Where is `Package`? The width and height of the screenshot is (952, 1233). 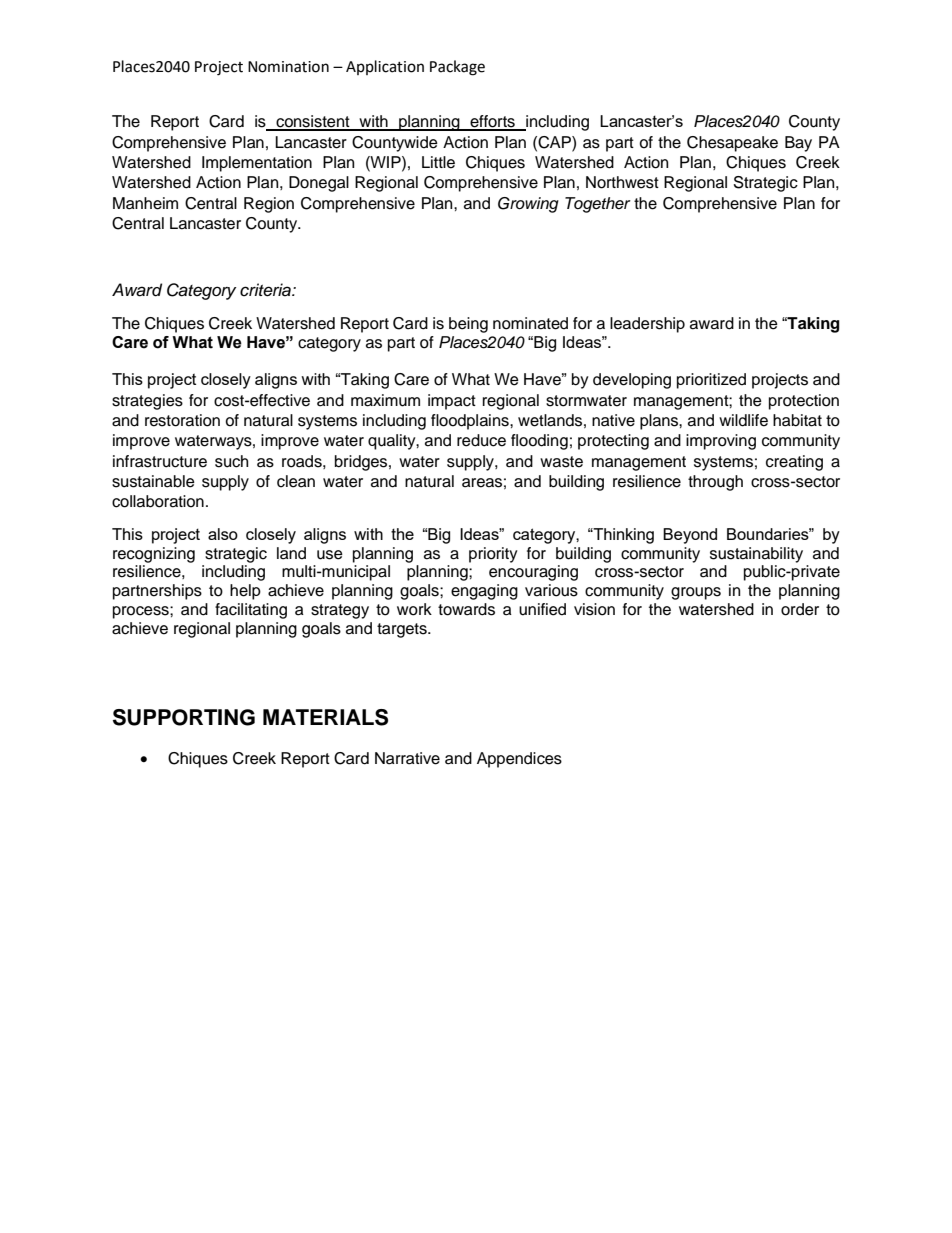
Package is located at coordinates (457, 68).
